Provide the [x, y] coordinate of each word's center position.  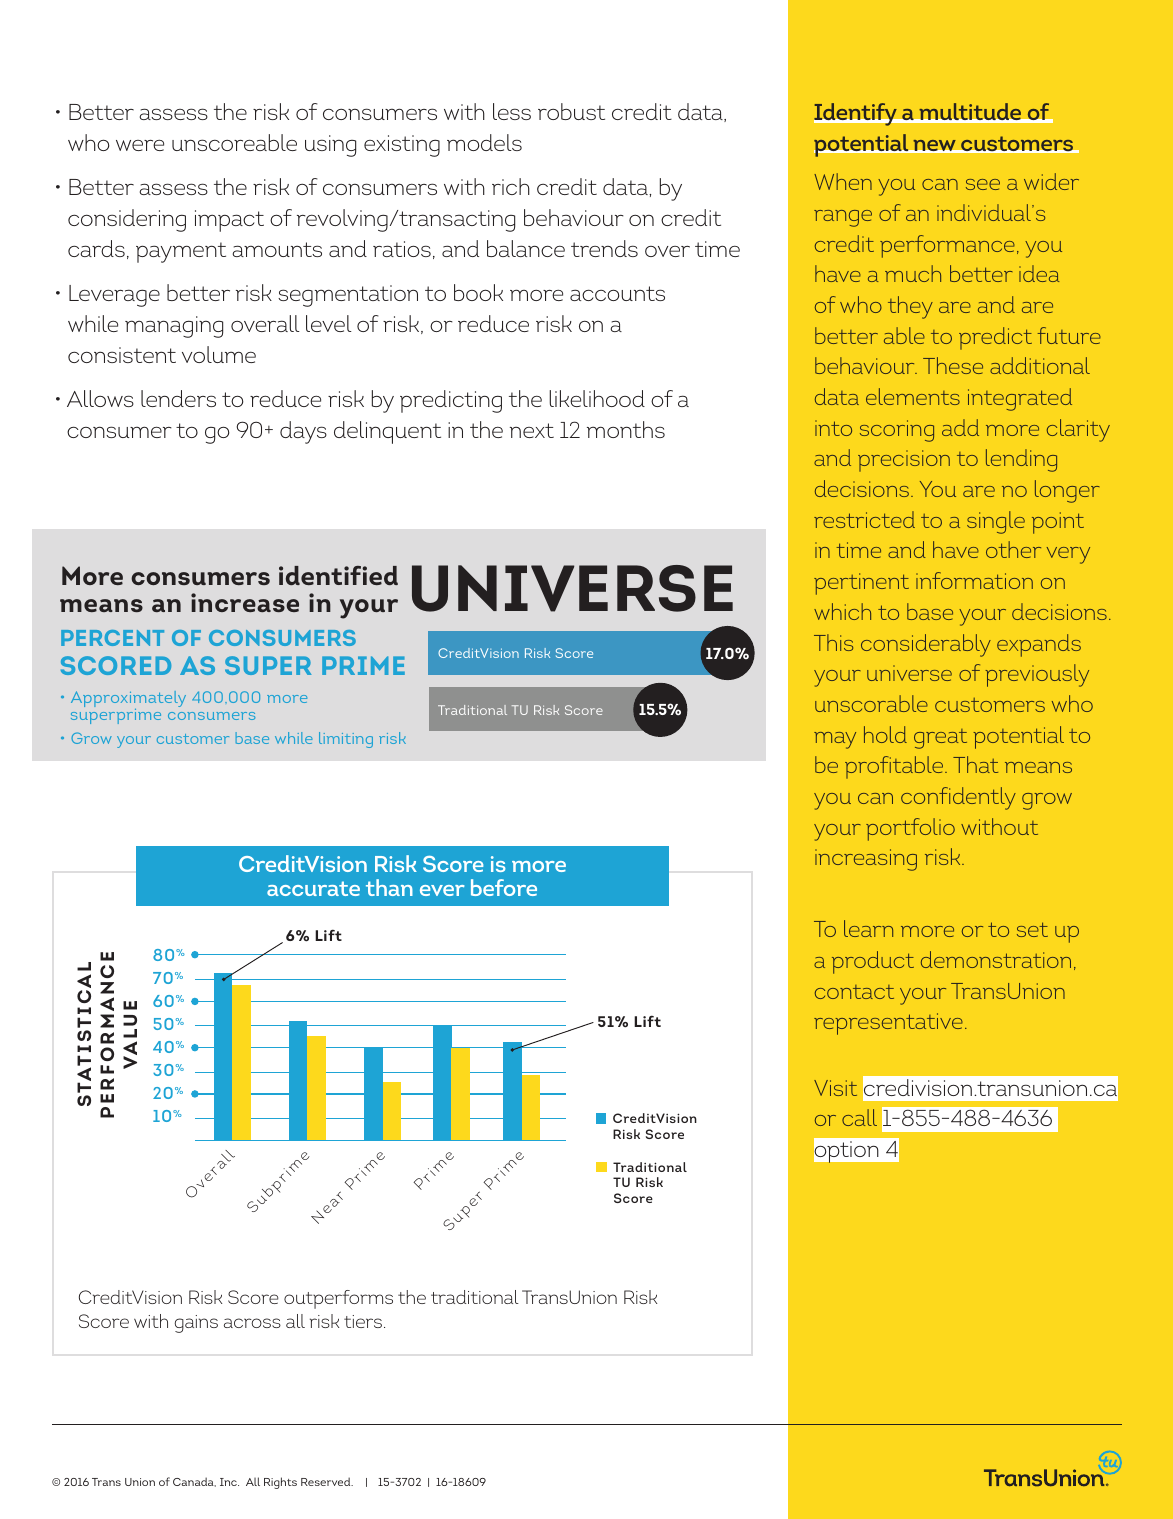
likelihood [597, 398]
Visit [835, 1088]
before [504, 887]
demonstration [996, 959]
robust [571, 111]
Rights [280, 1483]
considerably [926, 645]
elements [913, 396]
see [983, 184]
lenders [178, 398]
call [859, 1117]
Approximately [128, 700]
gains [196, 1324]
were [140, 145]
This [833, 642]
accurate [313, 888]
